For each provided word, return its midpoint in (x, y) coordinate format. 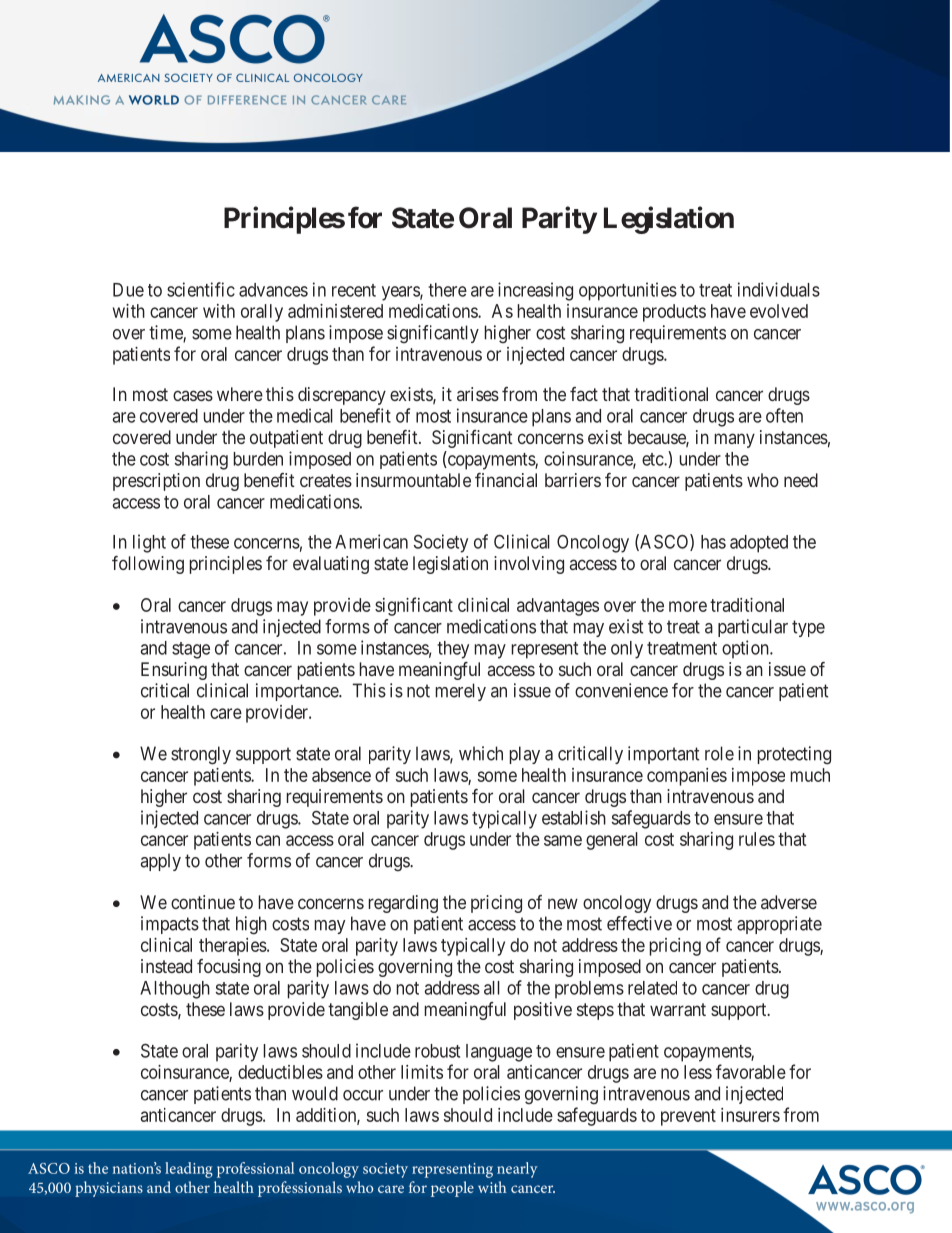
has (713, 542)
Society (441, 543)
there (447, 290)
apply (161, 862)
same (563, 840)
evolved (779, 311)
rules (757, 839)
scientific (201, 289)
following (148, 565)
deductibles (280, 1072)
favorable (751, 1071)
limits (422, 1072)
